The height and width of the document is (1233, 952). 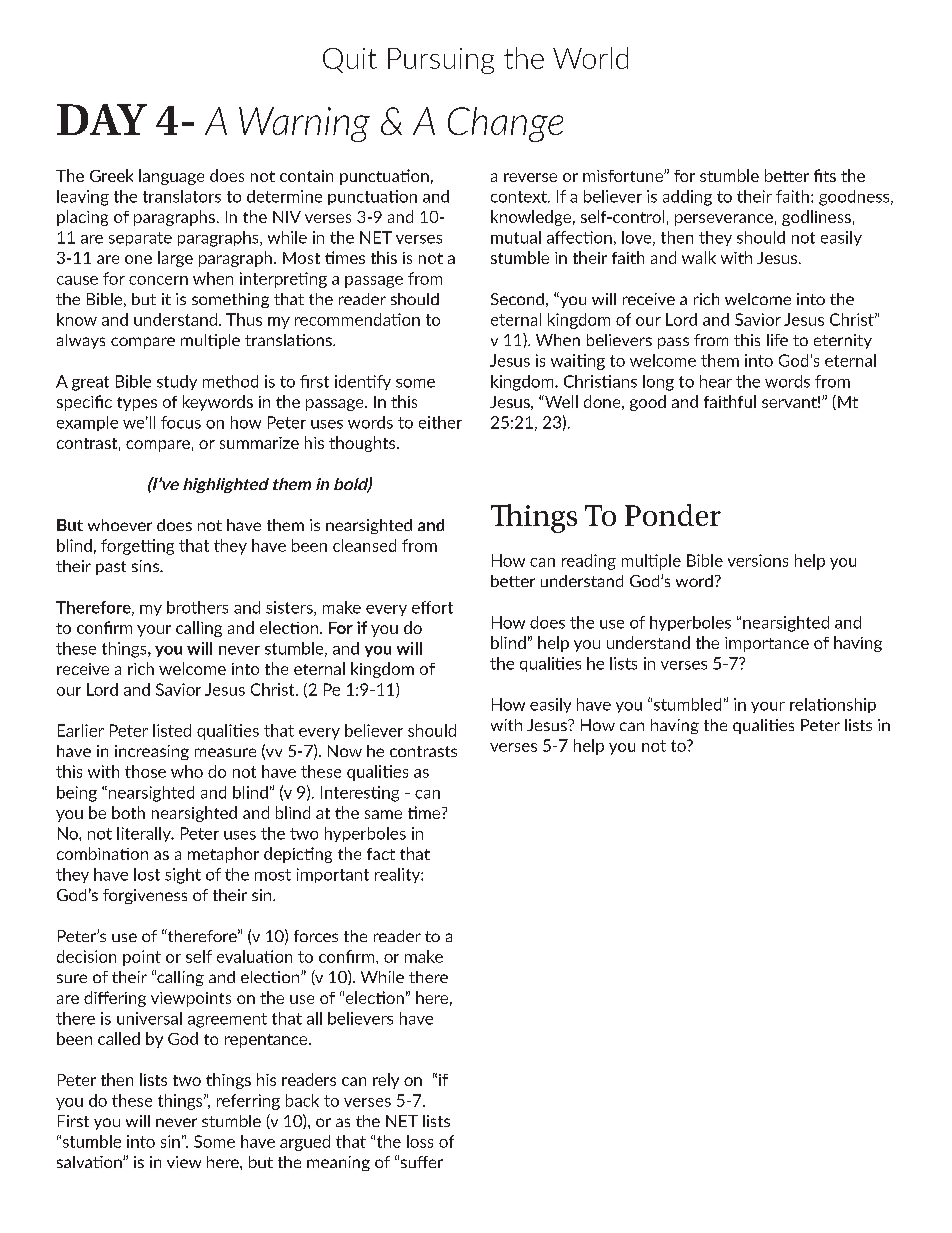 What do you see at coordinates (145, 771) in the document?
I see `those` at bounding box center [145, 771].
